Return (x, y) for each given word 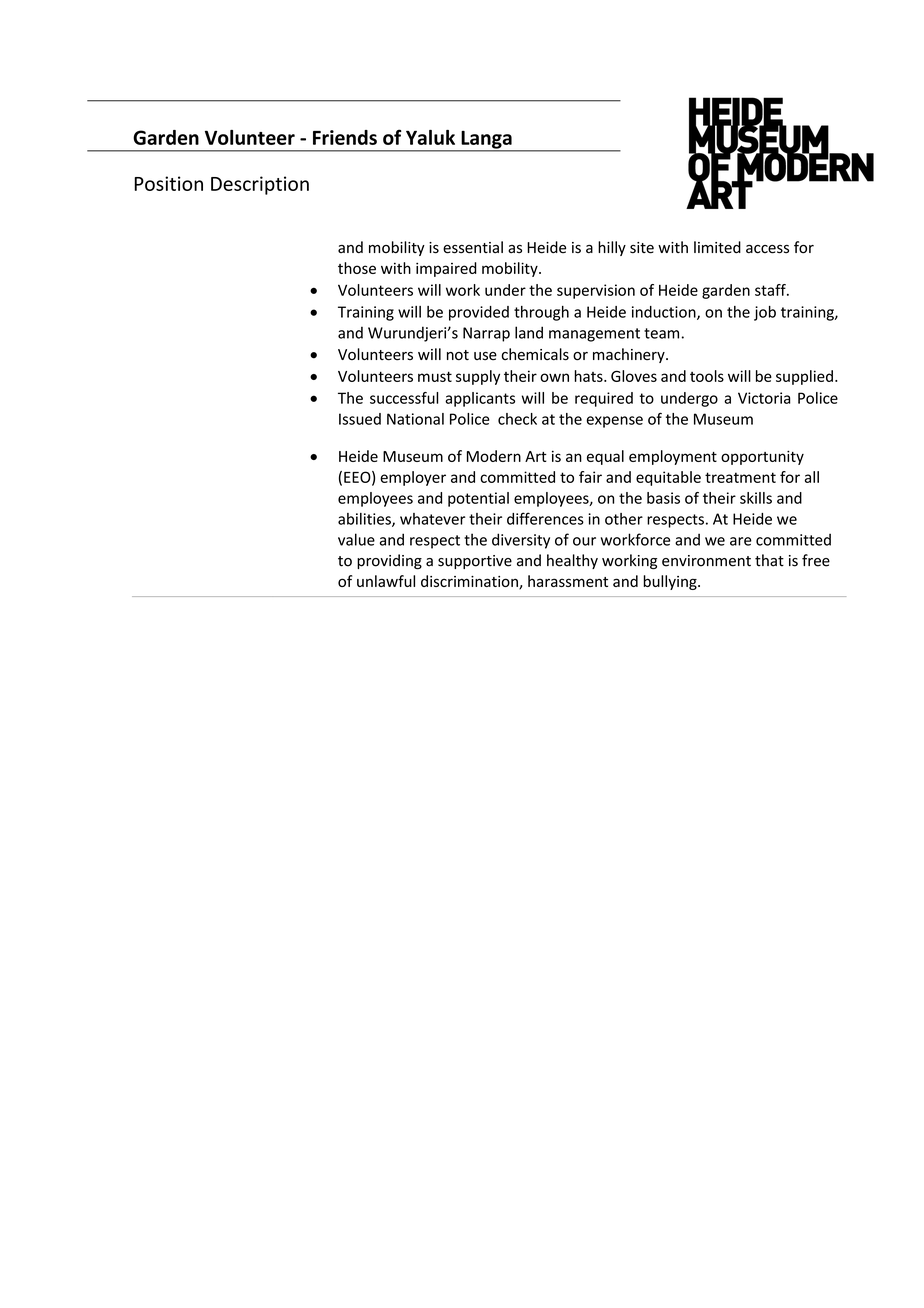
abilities (365, 520)
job (765, 313)
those (357, 268)
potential (478, 499)
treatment (740, 477)
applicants (480, 399)
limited (717, 247)
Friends (345, 137)
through (541, 313)
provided (479, 313)
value (356, 539)
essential (473, 247)
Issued (360, 419)
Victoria (764, 398)
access (767, 249)
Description (260, 185)
